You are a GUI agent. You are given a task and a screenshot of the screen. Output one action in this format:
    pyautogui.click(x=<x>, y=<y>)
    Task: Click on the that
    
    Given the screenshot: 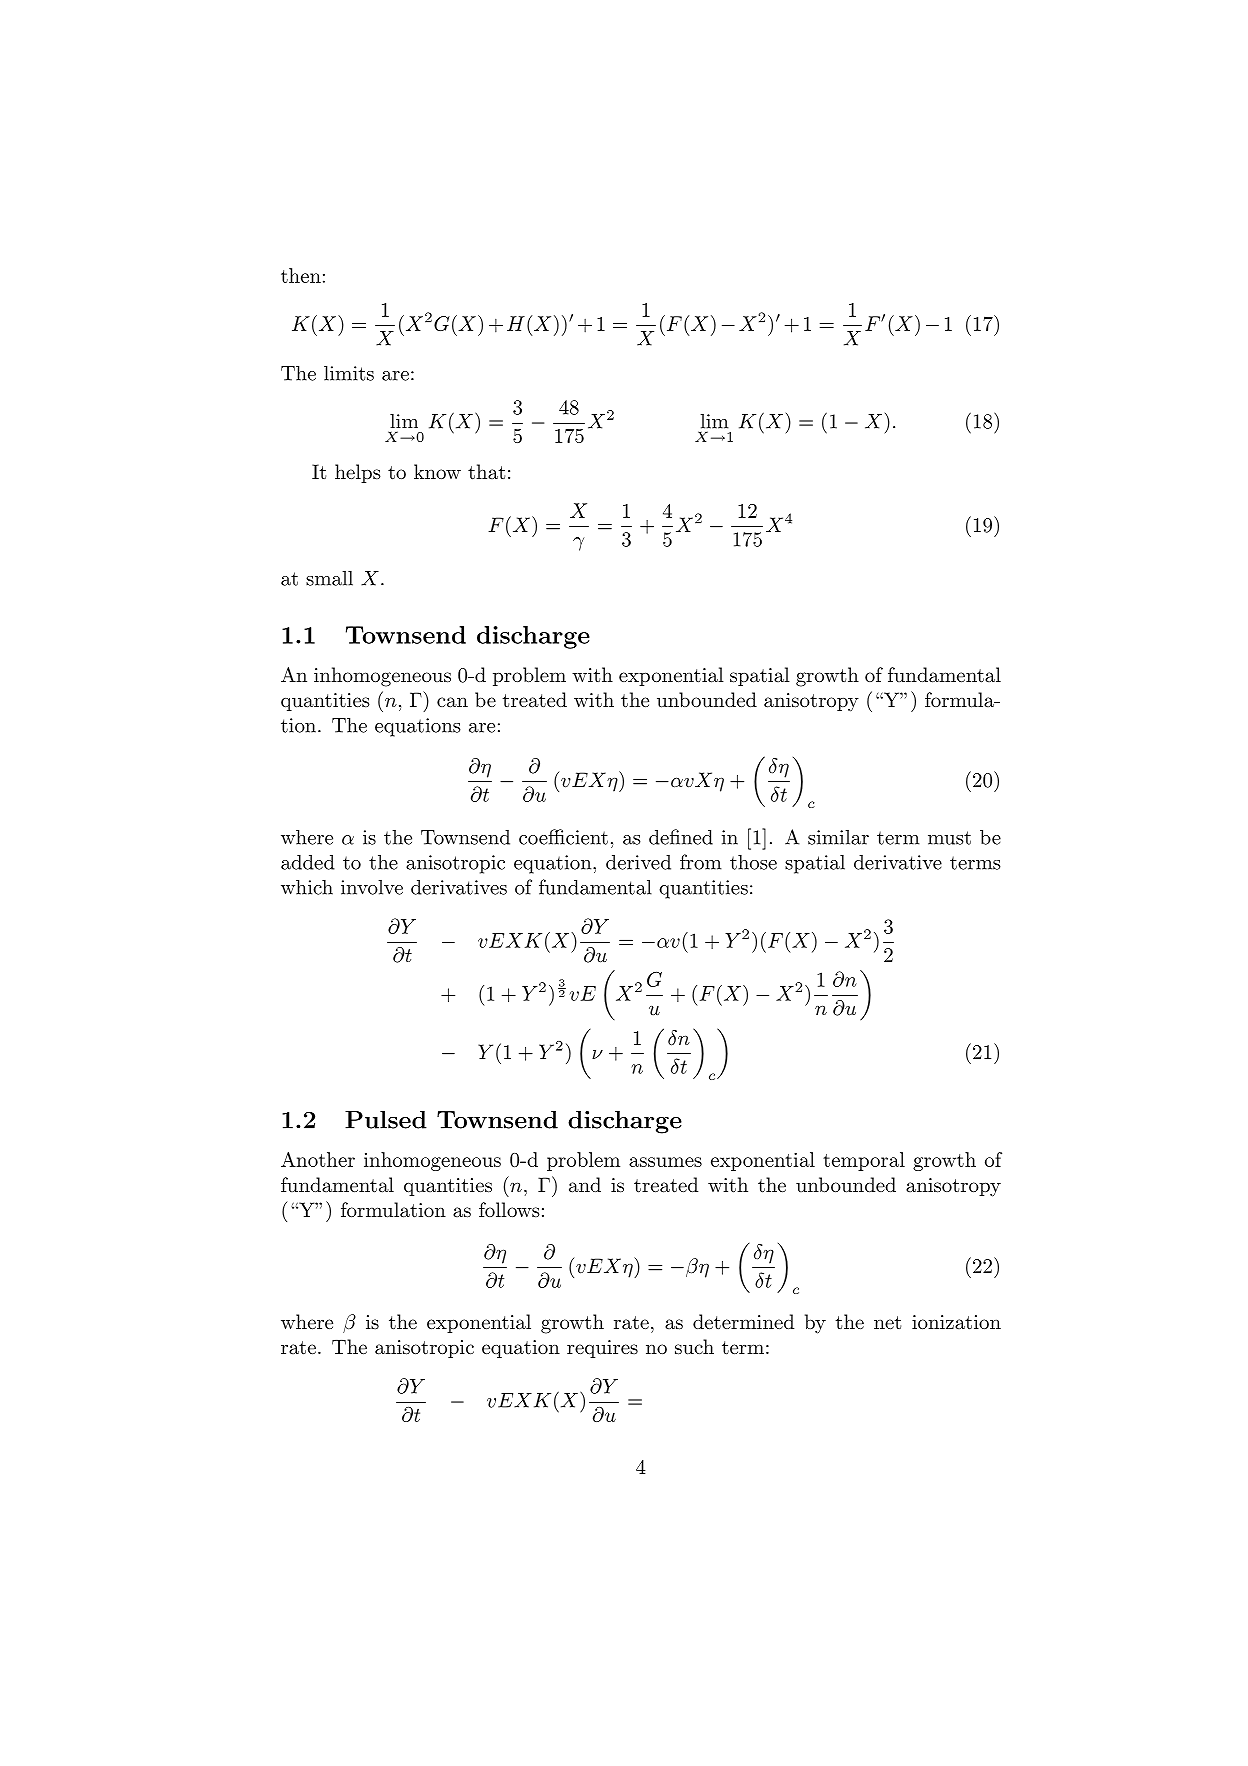 What is the action you would take?
    pyautogui.click(x=486, y=471)
